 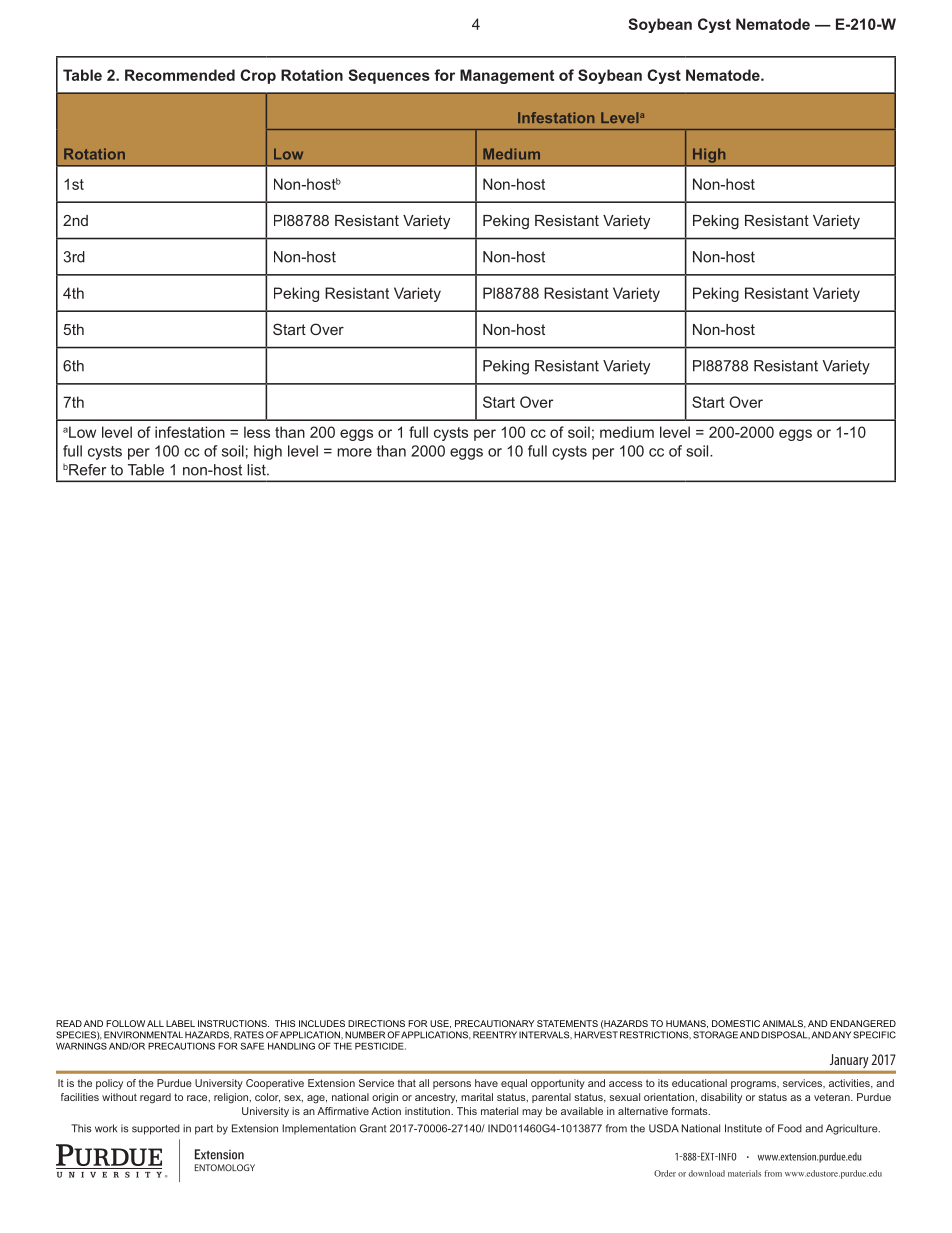 I want to click on STORAGE, so click(x=715, y=1035).
